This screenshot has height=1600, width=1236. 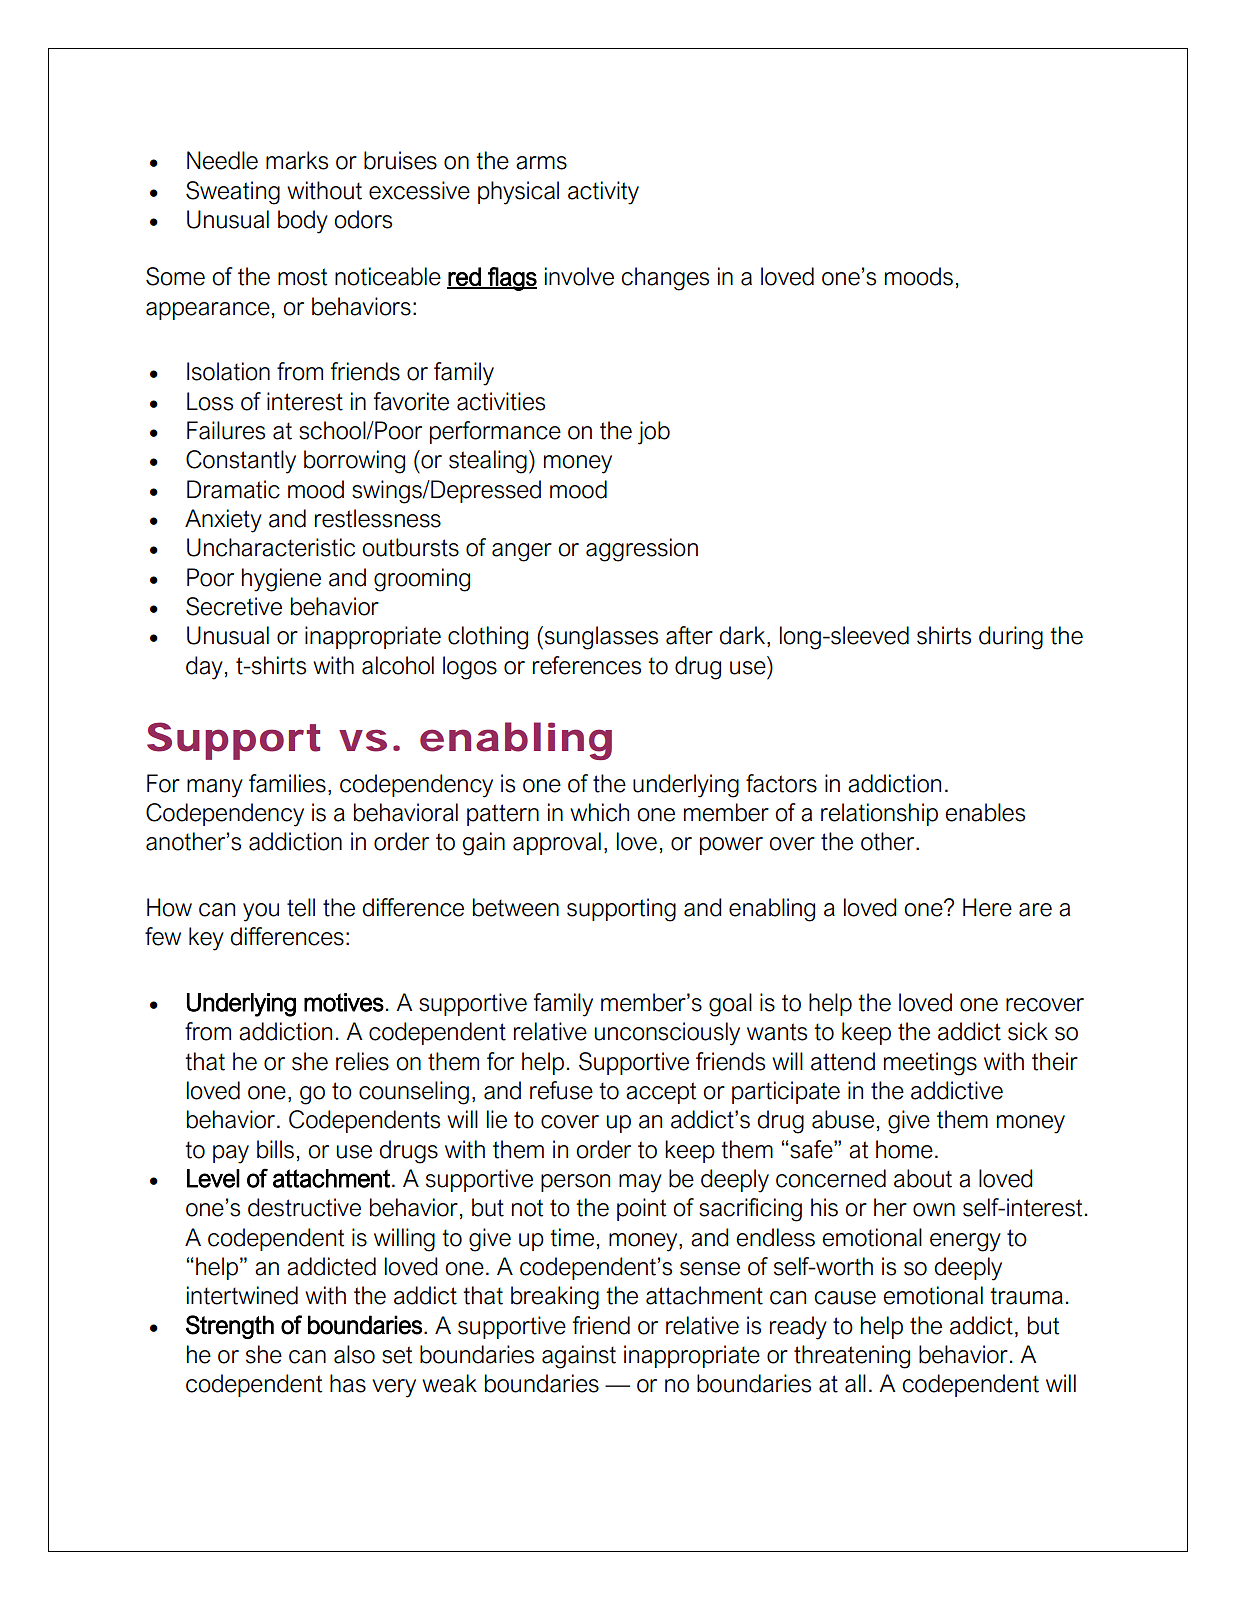 What do you see at coordinates (555, 1298) in the screenshot?
I see `breaking` at bounding box center [555, 1298].
